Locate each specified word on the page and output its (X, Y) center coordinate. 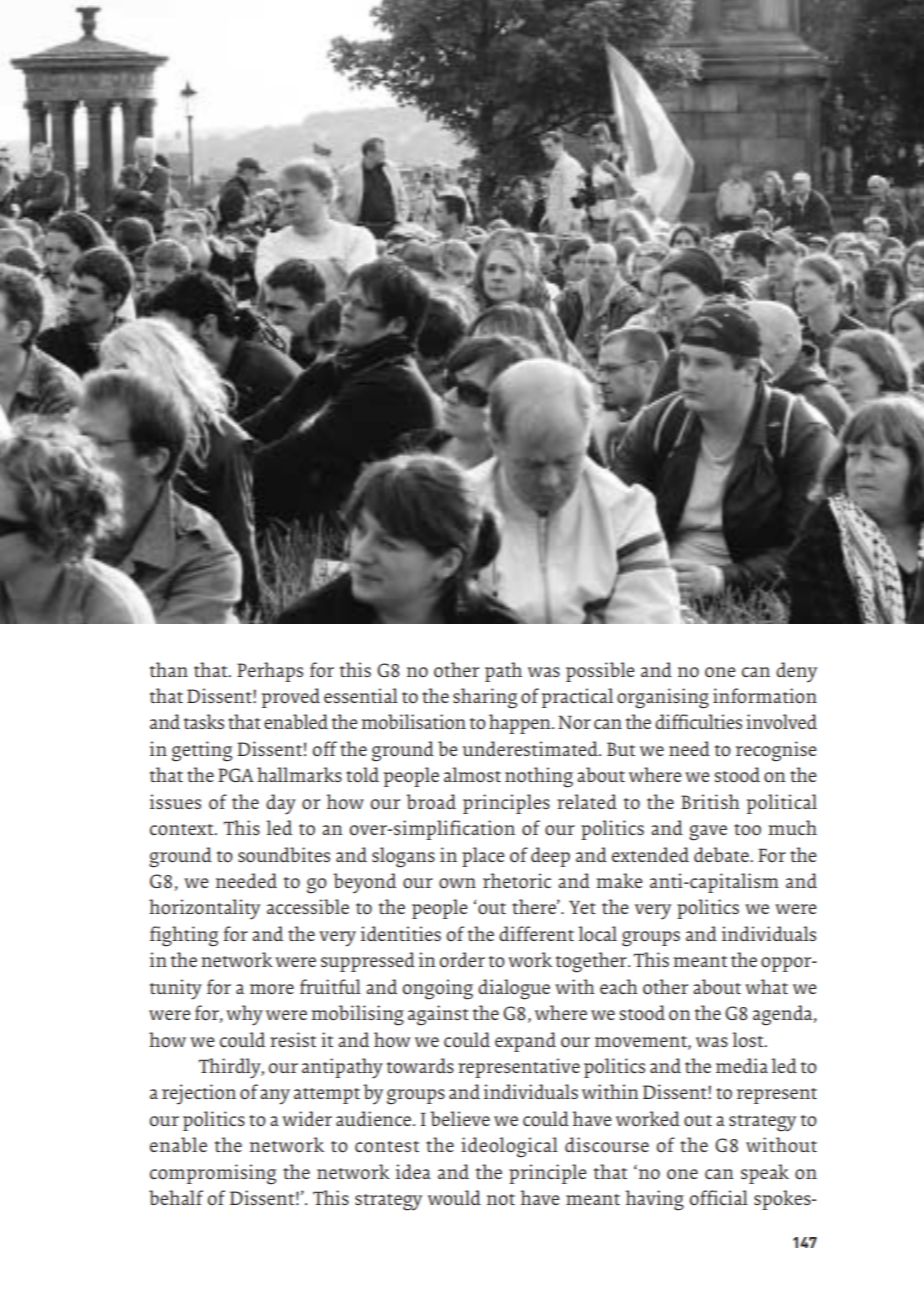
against (438, 1015)
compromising (213, 1174)
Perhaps (270, 672)
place (483, 857)
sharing (485, 698)
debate (722, 854)
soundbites (284, 855)
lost (749, 1039)
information (765, 696)
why (244, 1015)
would (454, 1198)
